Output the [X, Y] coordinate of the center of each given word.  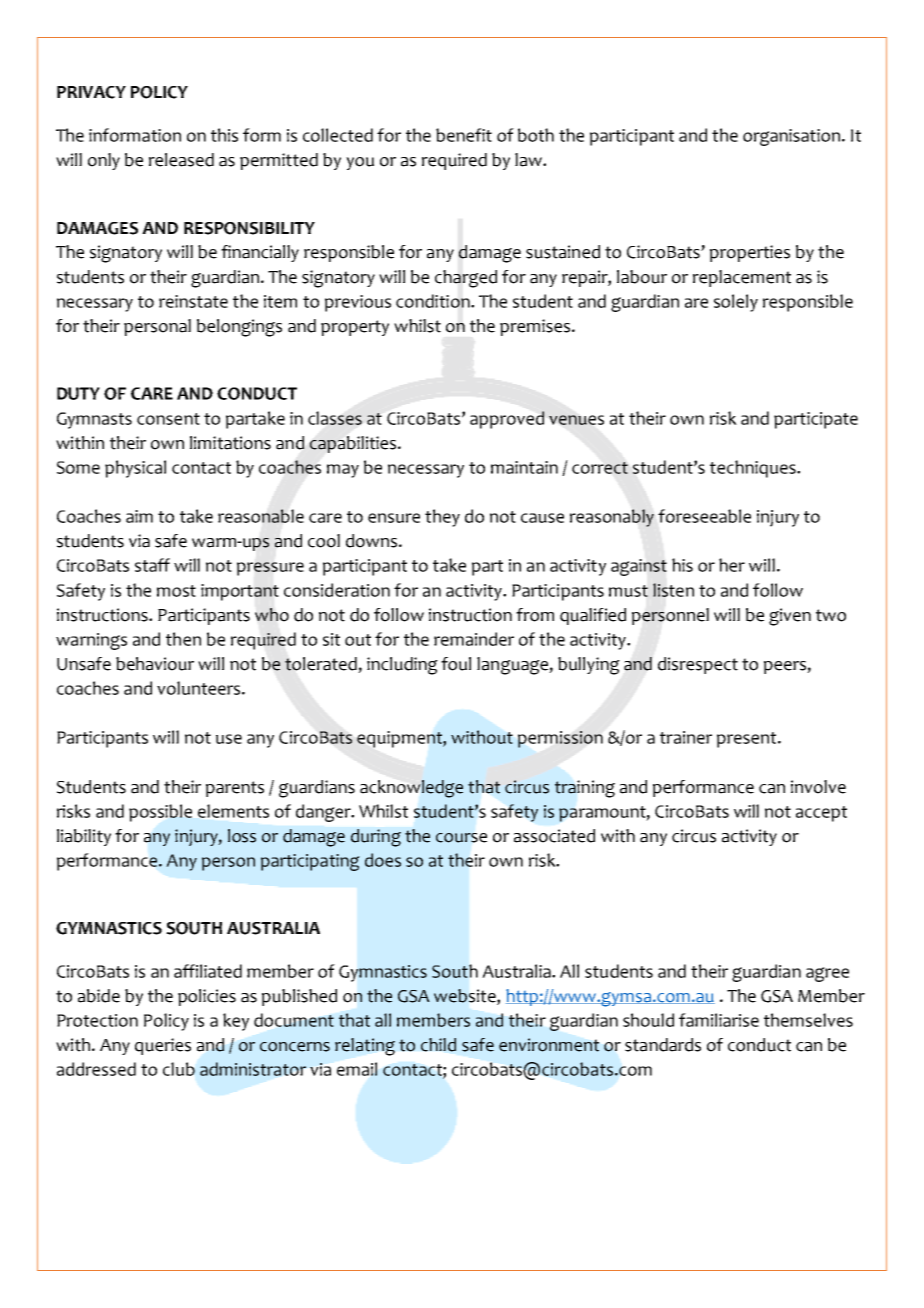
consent [168, 419]
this [224, 135]
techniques [754, 469]
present [748, 740]
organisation [791, 137]
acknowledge [411, 789]
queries [163, 1046]
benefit [464, 135]
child [438, 1045]
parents [235, 789]
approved [507, 420]
